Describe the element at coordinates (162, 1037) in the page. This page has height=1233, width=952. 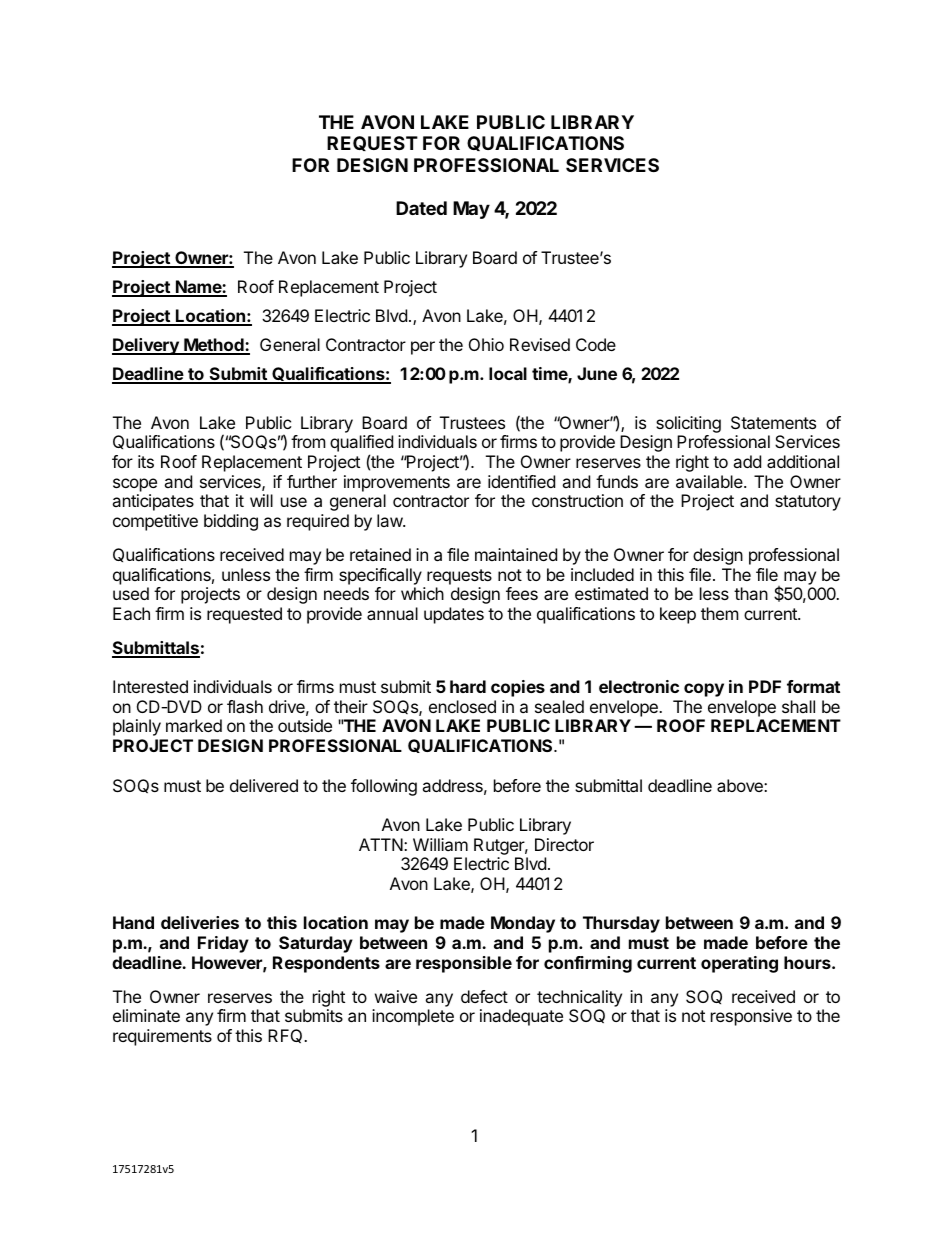
I see `requirements` at that location.
